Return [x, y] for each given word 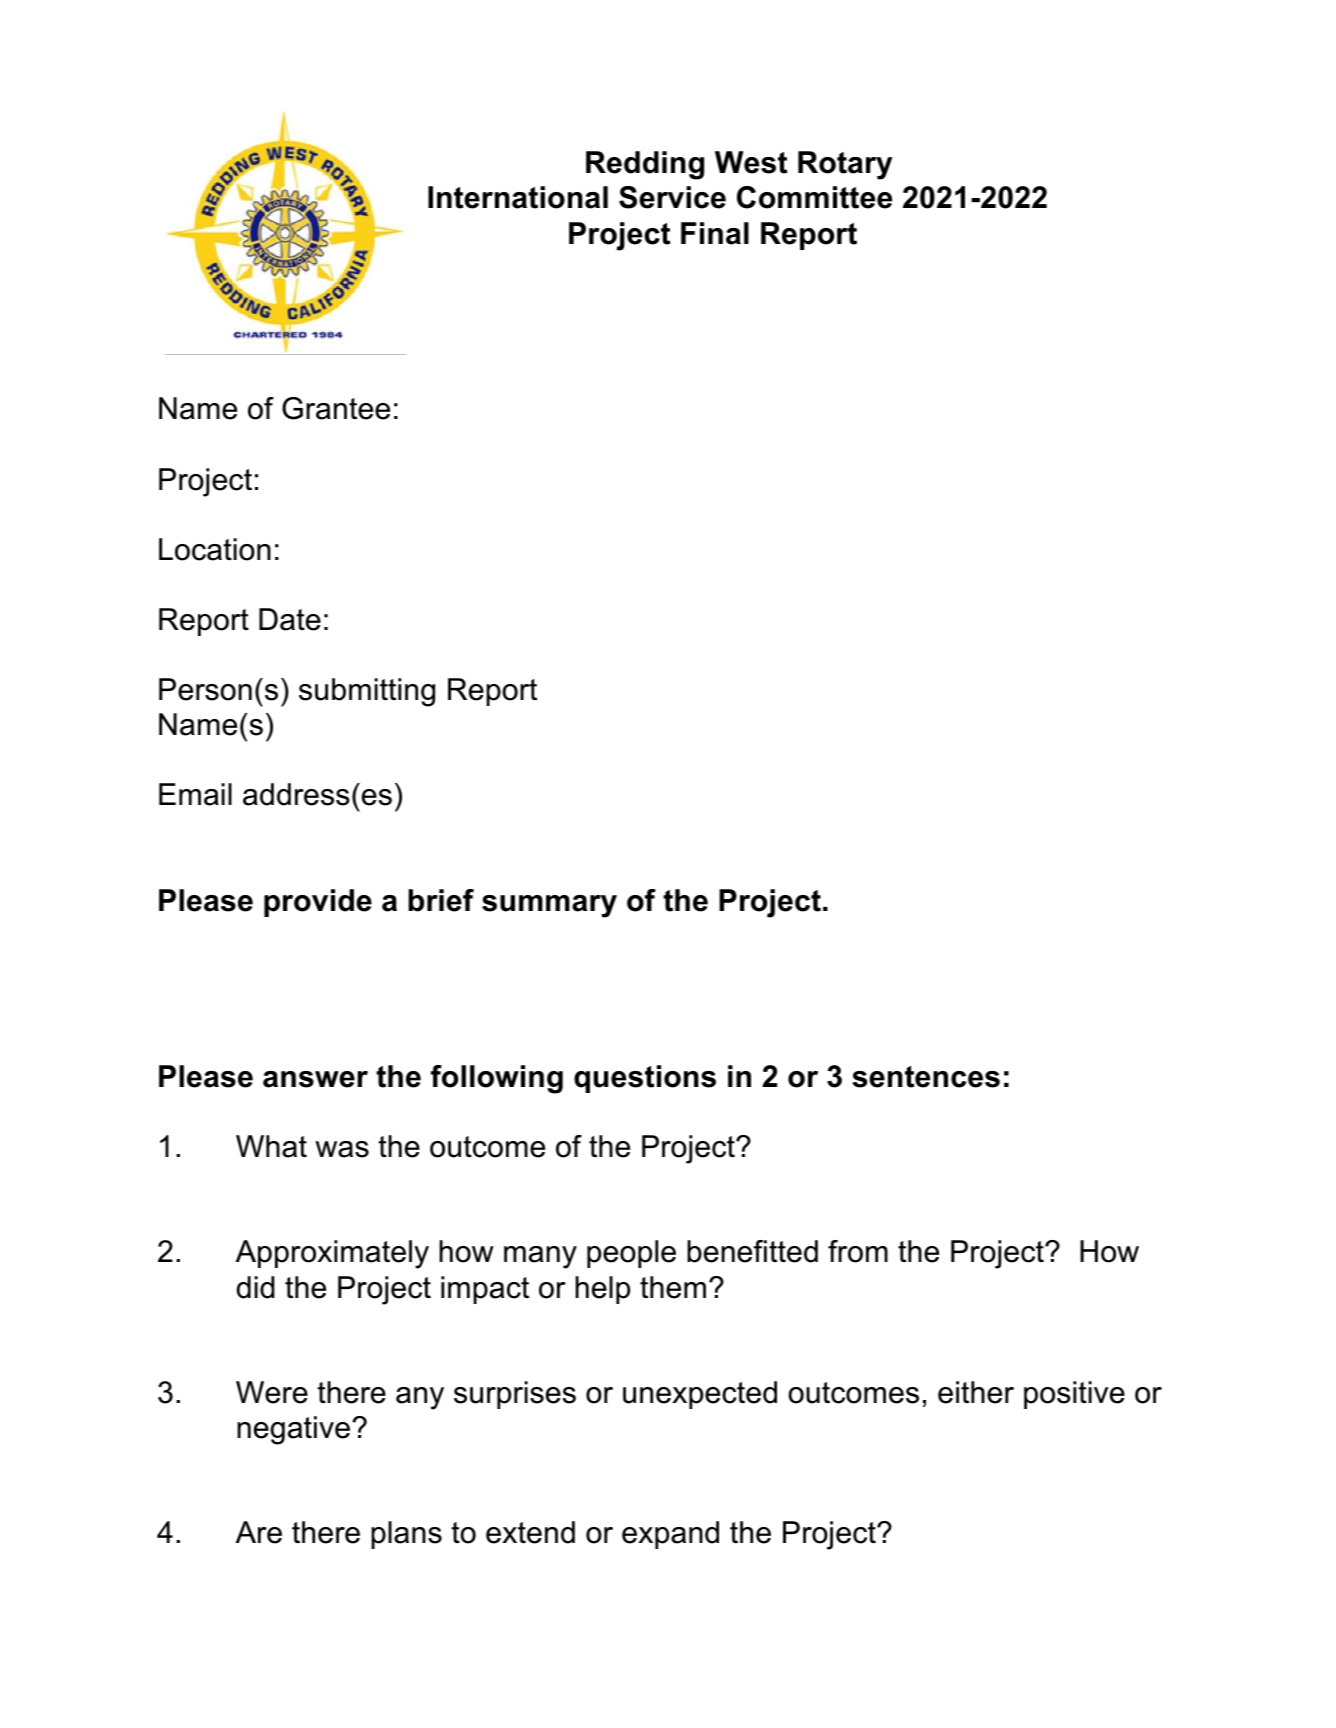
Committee [814, 197]
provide [318, 903]
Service [672, 197]
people [631, 1254]
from [858, 1251]
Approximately [332, 1254]
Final [715, 233]
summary [549, 906]
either [976, 1392]
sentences [926, 1077]
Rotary [845, 165]
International [518, 197]
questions [645, 1079]
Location [215, 549]
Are [259, 1532]
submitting [367, 692]
